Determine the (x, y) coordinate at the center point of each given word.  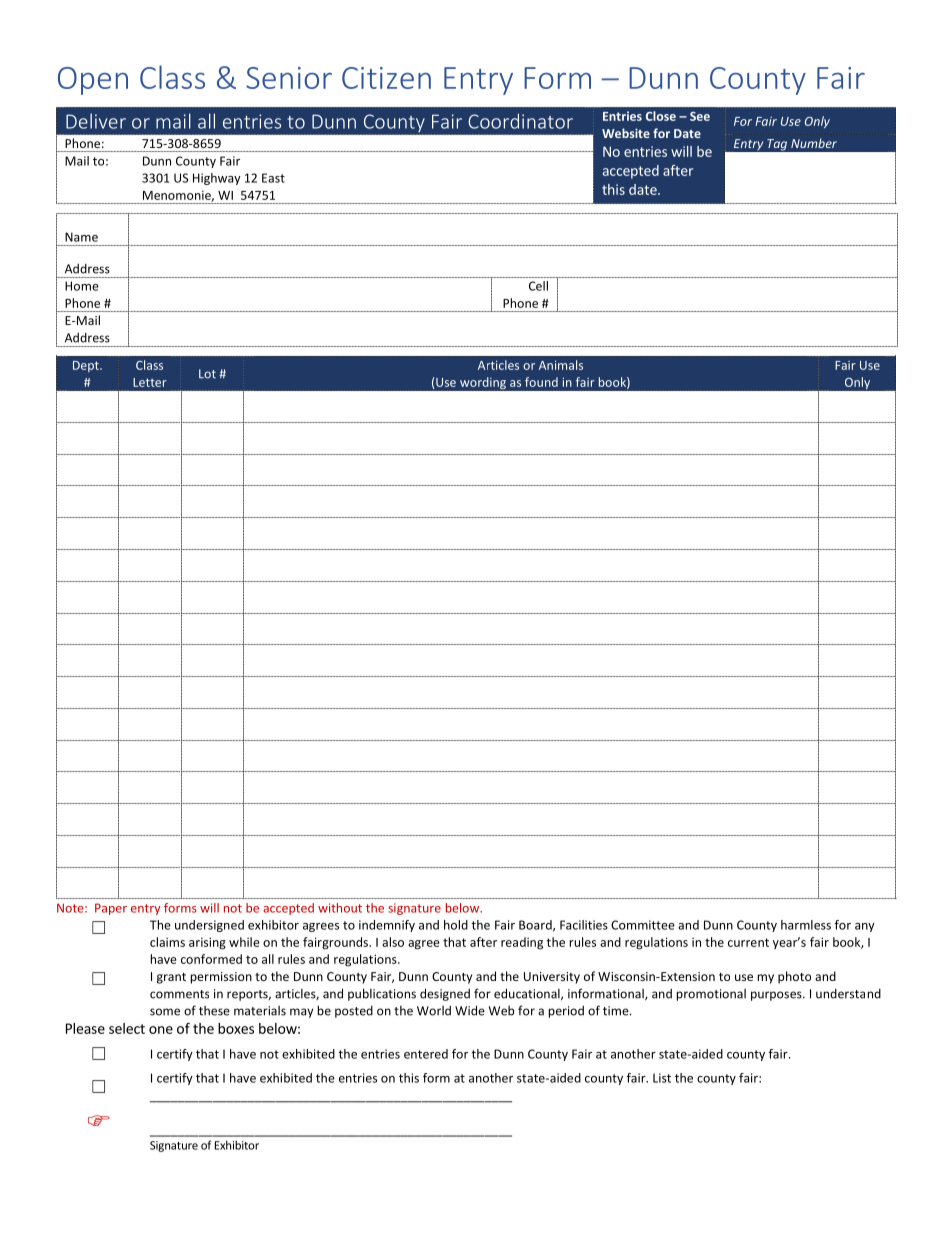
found (541, 382)
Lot (207, 374)
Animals (561, 365)
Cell (538, 286)
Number (814, 143)
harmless (806, 925)
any (865, 927)
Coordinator (520, 121)
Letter (150, 382)
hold (456, 925)
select (127, 1028)
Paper (111, 909)
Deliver (96, 121)
